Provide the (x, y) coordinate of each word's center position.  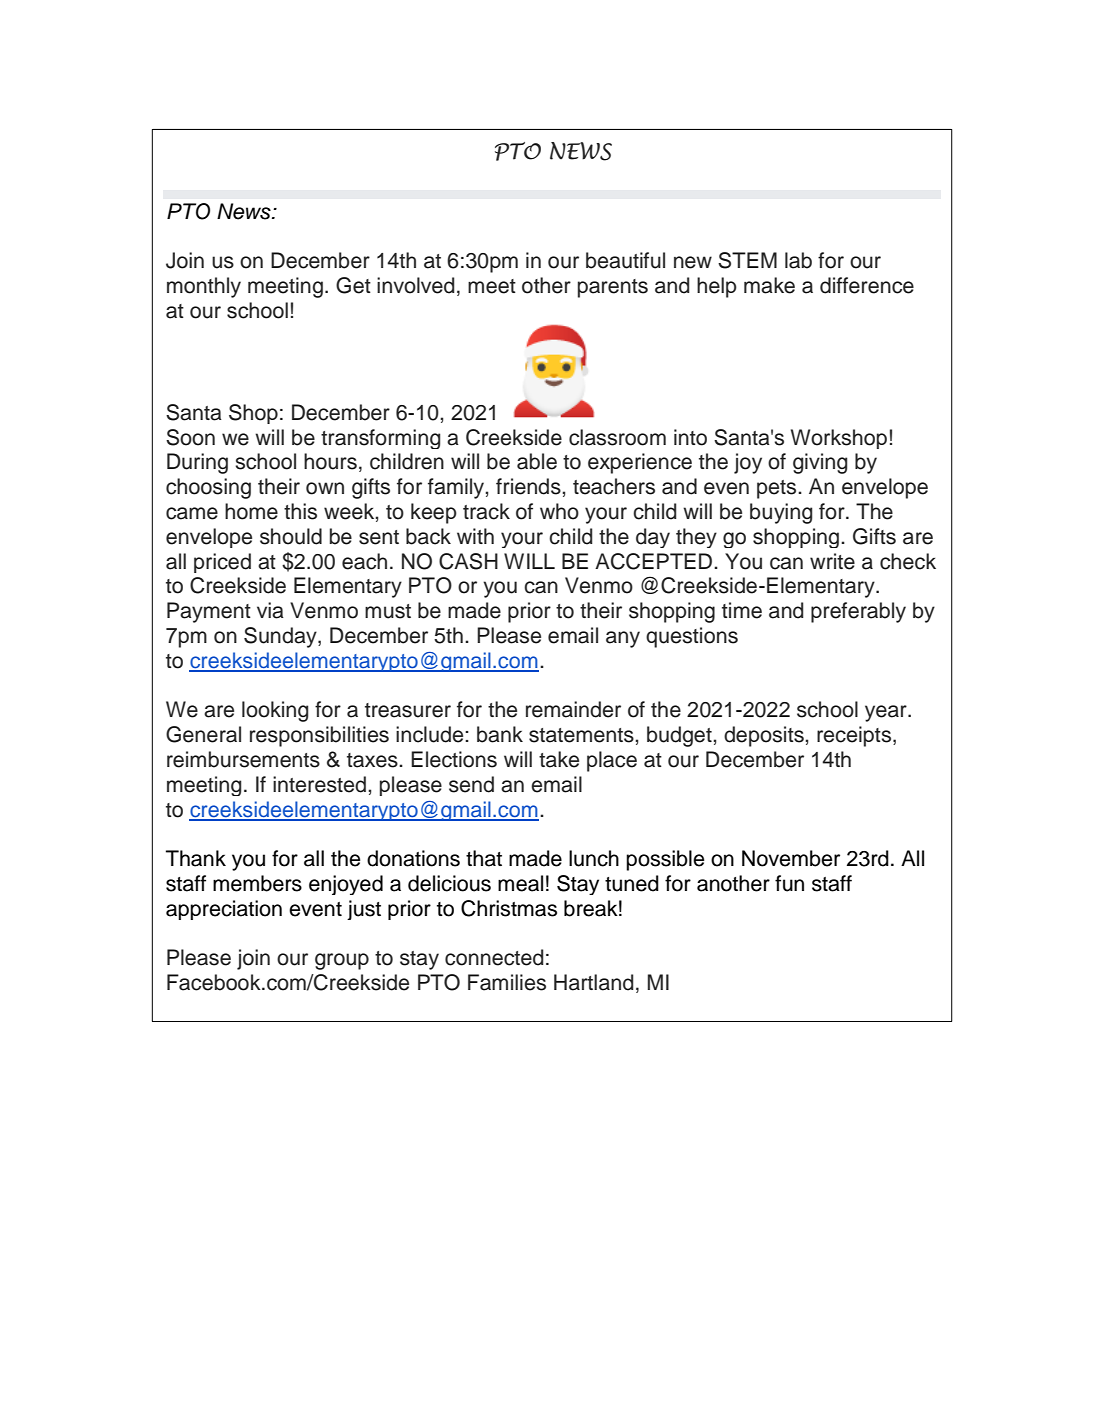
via (270, 610)
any (623, 639)
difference (867, 285)
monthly (204, 287)
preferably (858, 612)
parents (613, 288)
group (342, 961)
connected (494, 957)
